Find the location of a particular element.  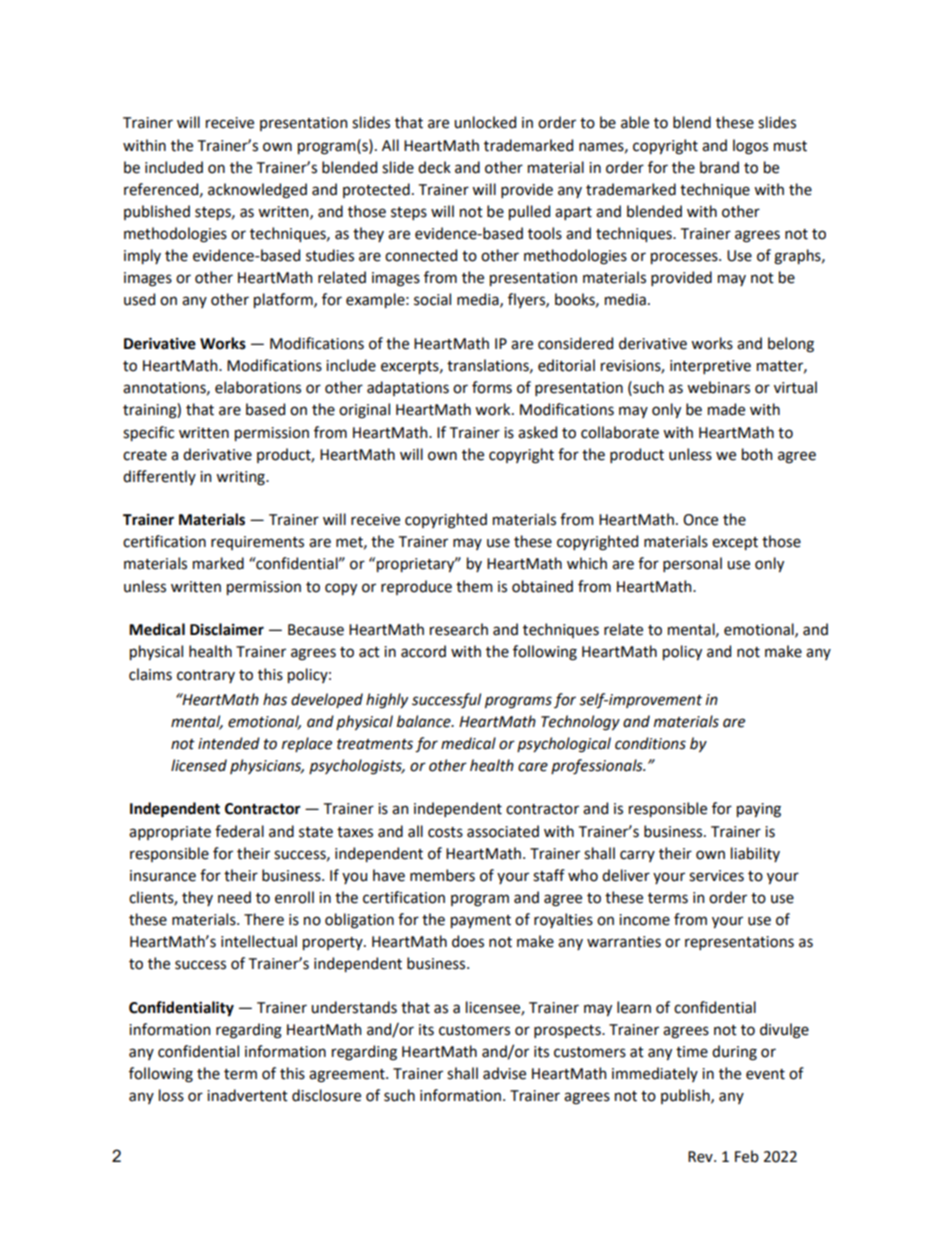

deck is located at coordinates (434, 167).
